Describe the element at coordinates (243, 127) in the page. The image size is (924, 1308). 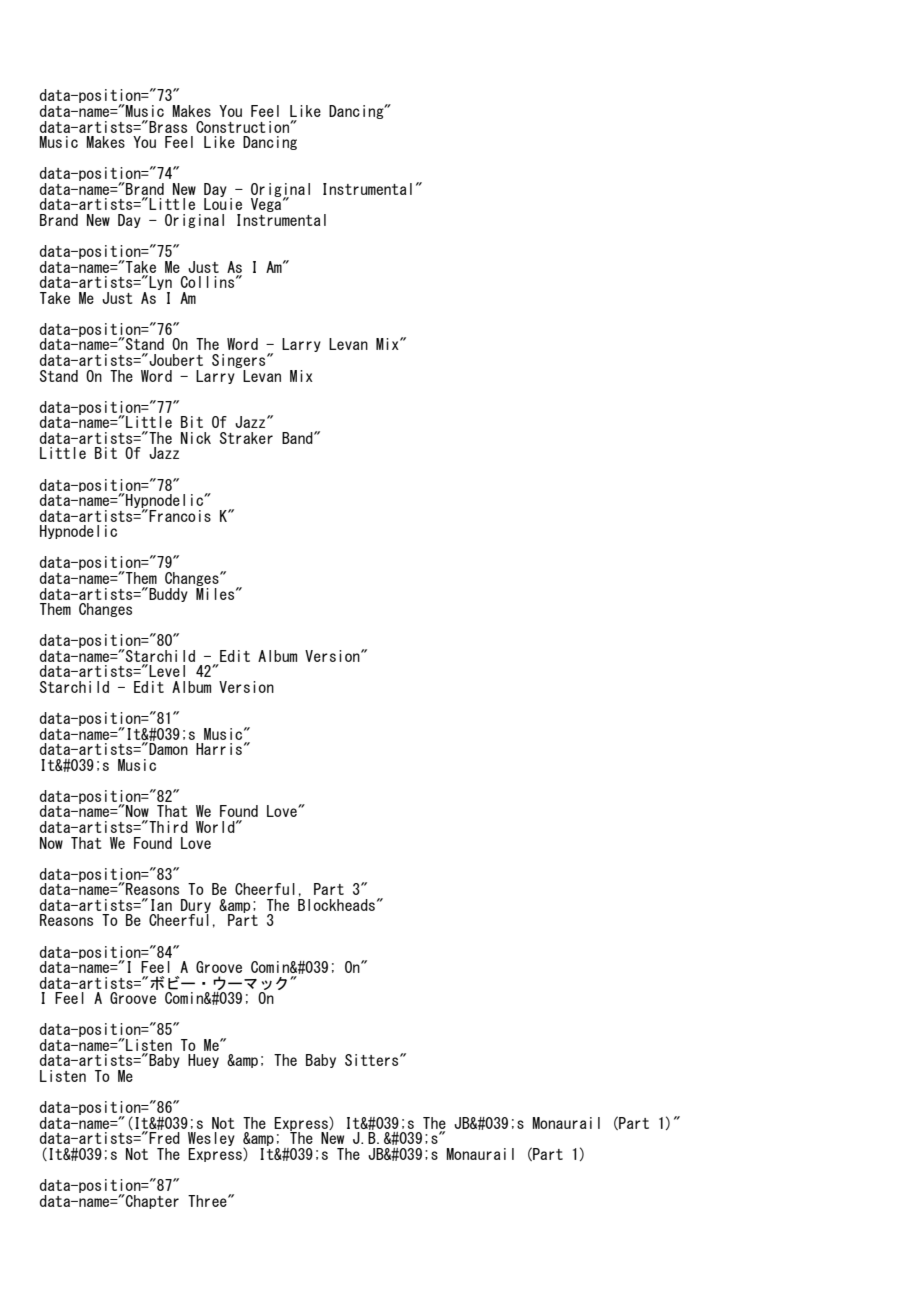
I see `Construction` at that location.
